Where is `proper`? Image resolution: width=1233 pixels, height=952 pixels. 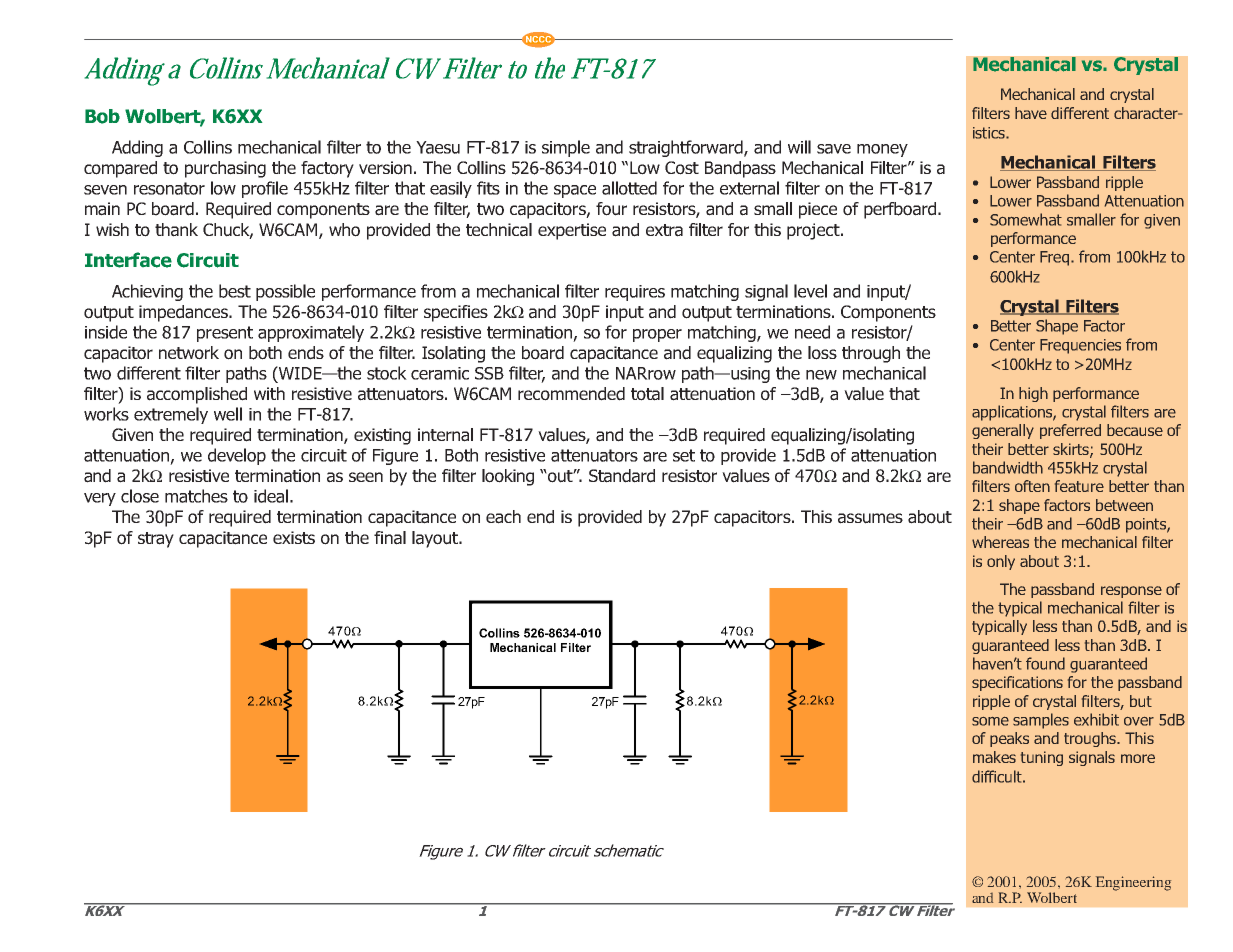
proper is located at coordinates (657, 335).
